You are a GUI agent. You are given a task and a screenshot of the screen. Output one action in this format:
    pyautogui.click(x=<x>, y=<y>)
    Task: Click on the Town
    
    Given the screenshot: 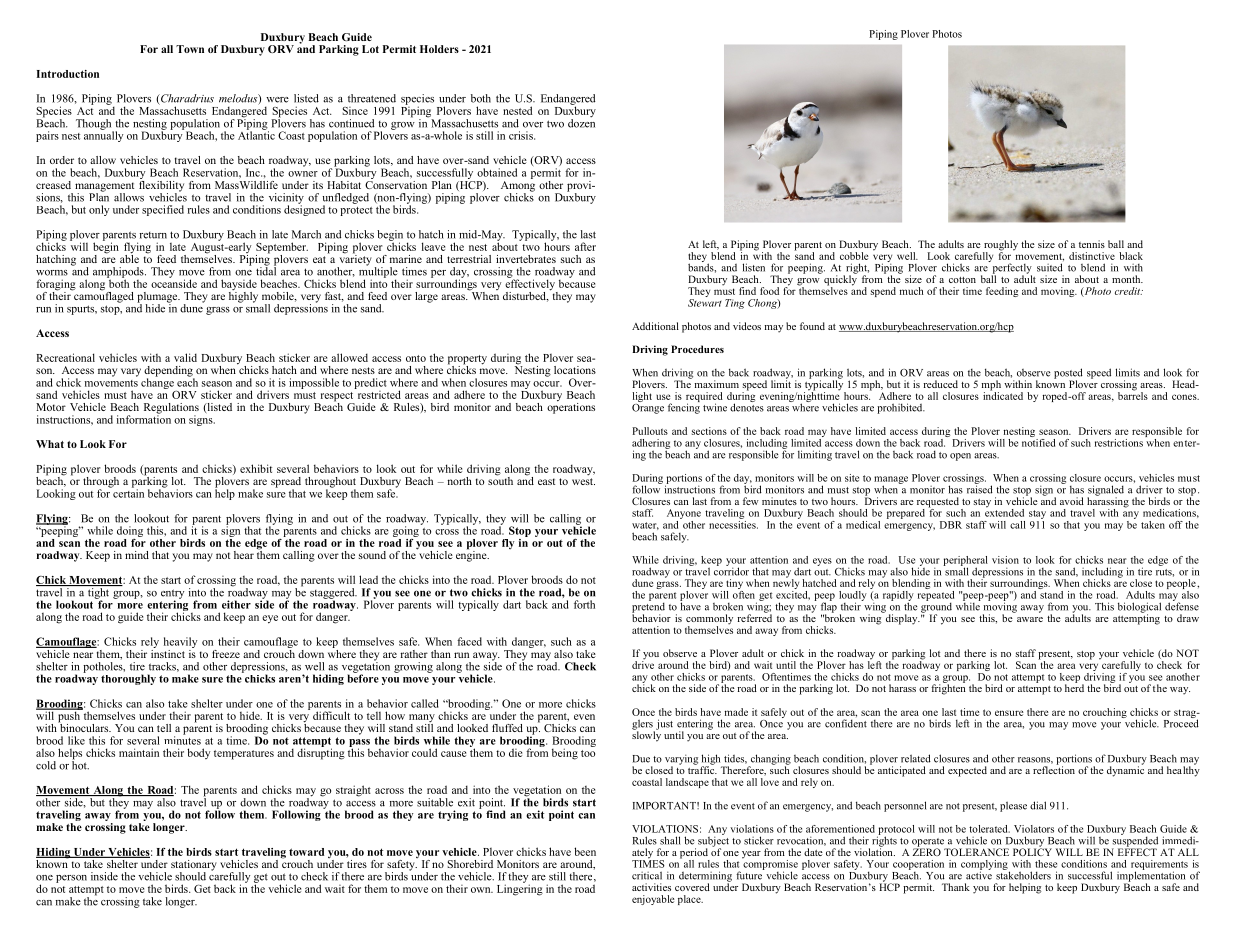 What is the action you would take?
    pyautogui.click(x=190, y=49)
